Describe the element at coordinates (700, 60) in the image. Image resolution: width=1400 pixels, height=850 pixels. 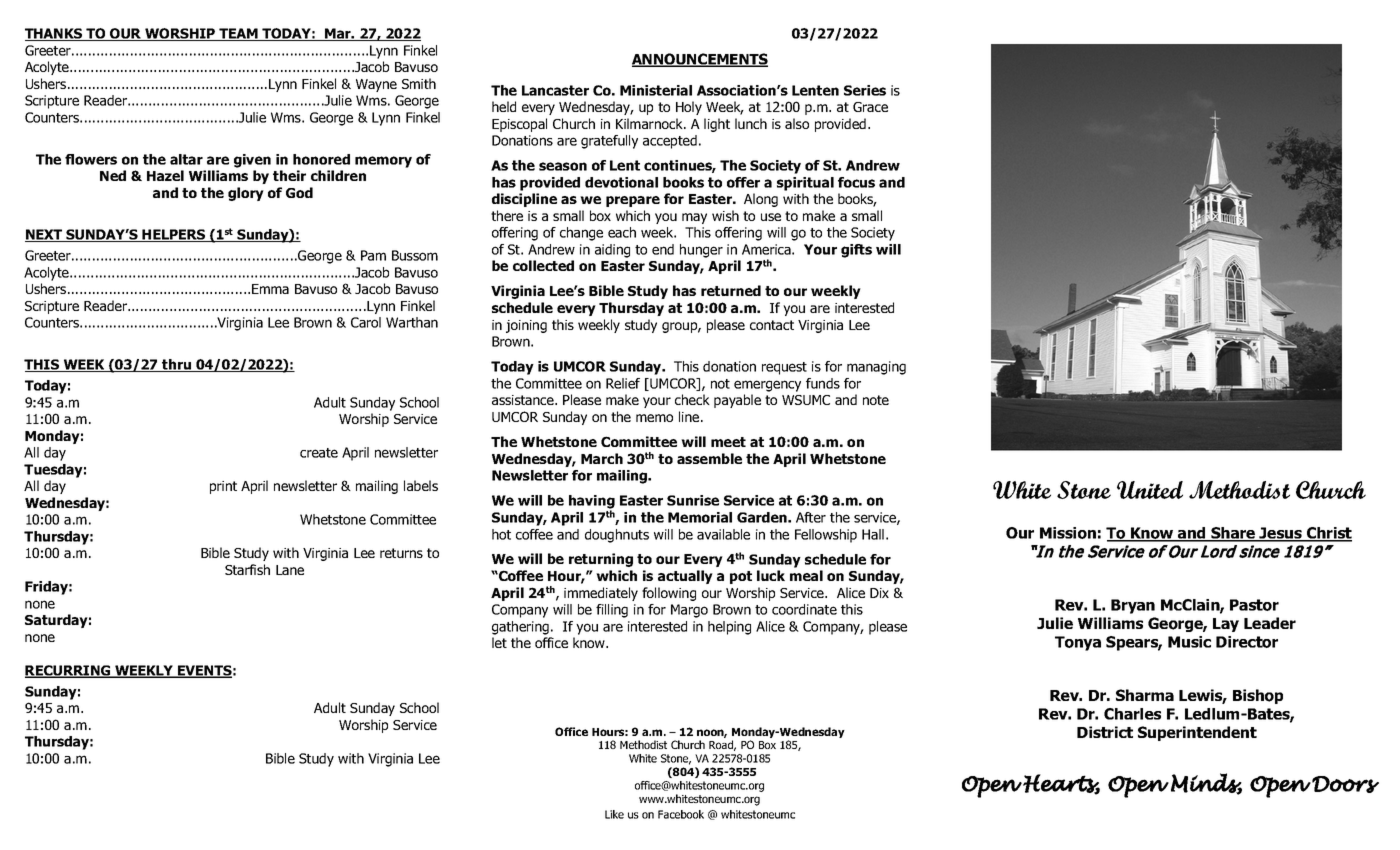
I see `ANNOUNCEMENTS` at that location.
